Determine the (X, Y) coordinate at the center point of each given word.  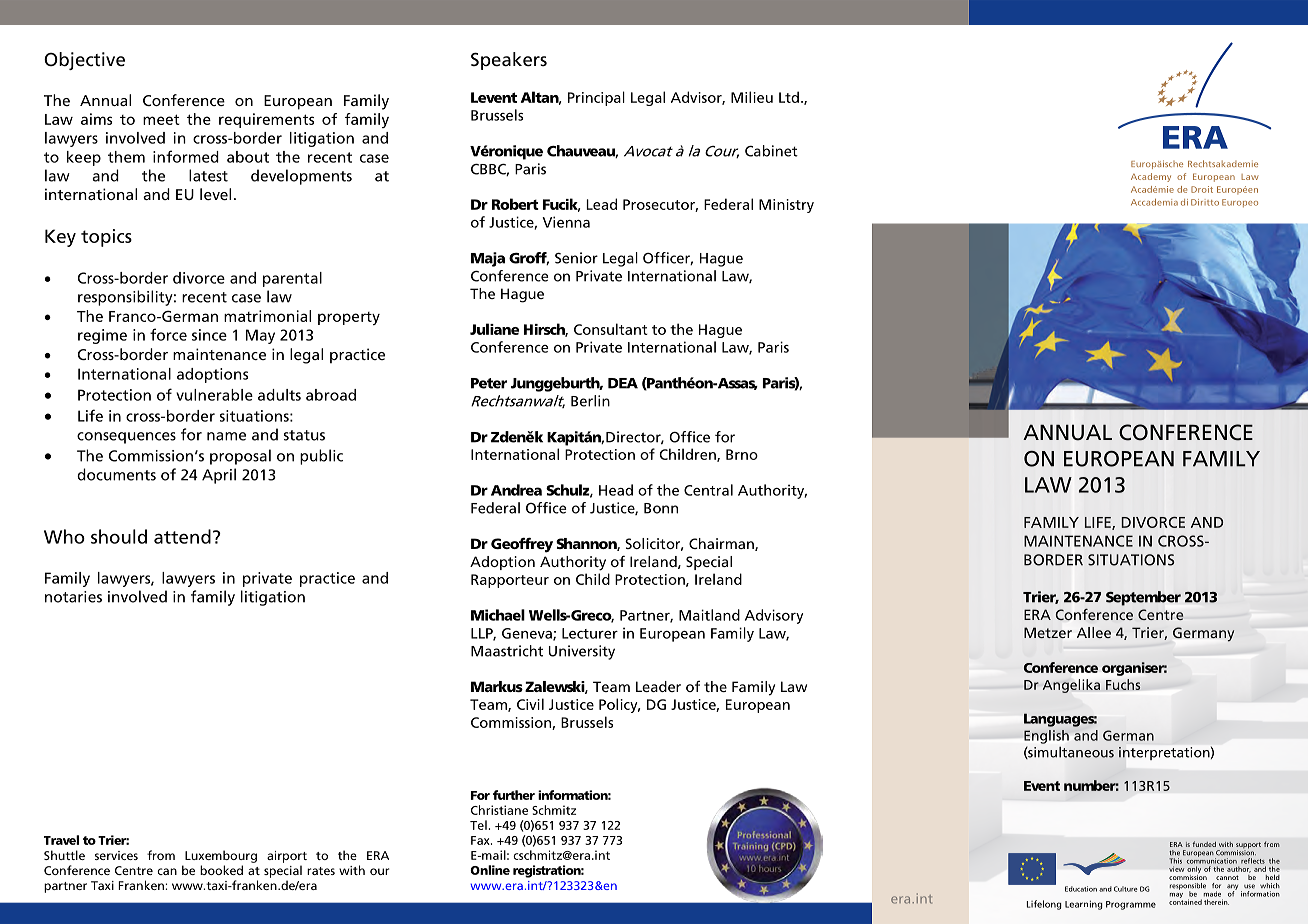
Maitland (709, 615)
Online (490, 870)
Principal (596, 98)
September (1143, 598)
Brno (742, 454)
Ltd (789, 97)
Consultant (611, 329)
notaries (73, 597)
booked (221, 870)
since (209, 335)
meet (161, 119)
